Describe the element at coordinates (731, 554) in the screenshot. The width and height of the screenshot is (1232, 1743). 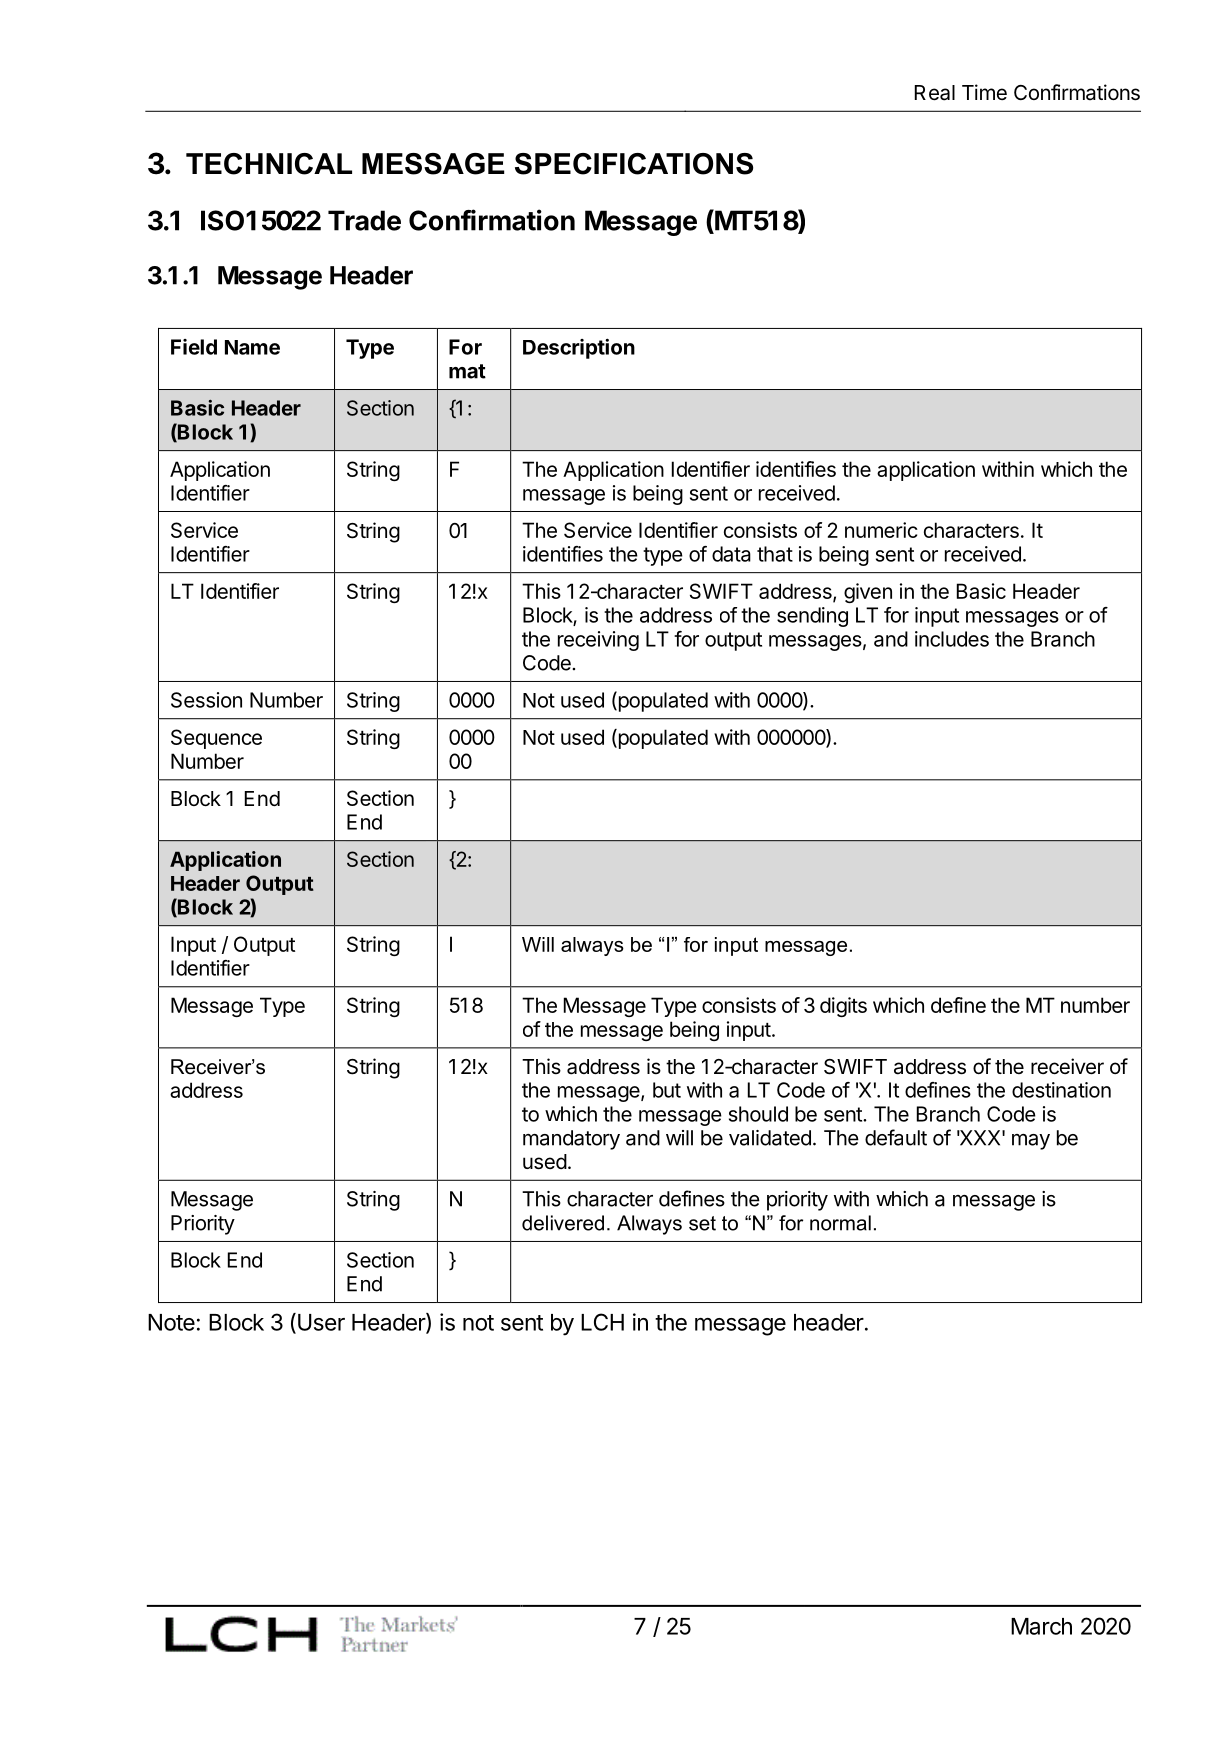
I see `data` at that location.
